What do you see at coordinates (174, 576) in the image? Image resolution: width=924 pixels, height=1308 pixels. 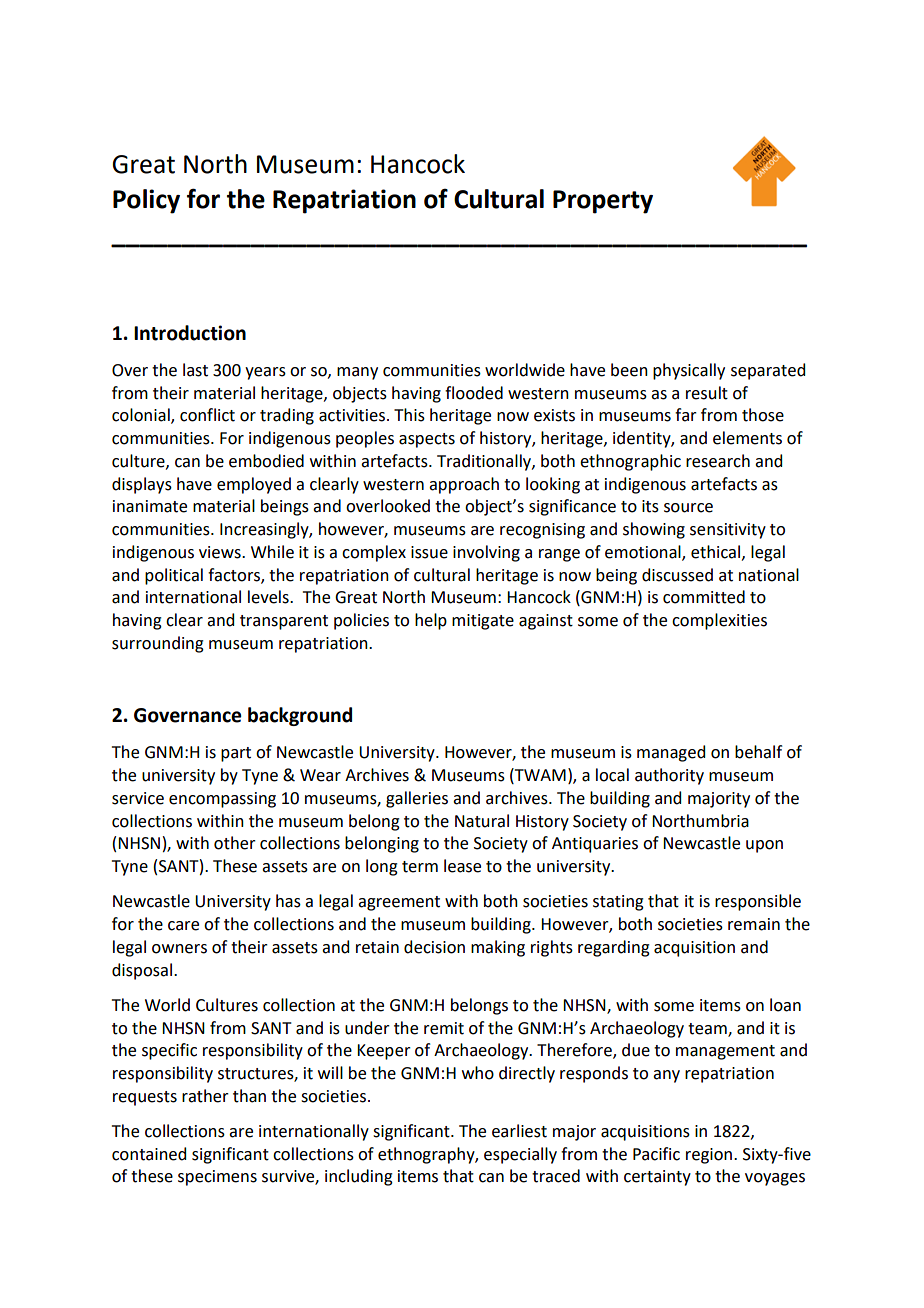 I see `political` at bounding box center [174, 576].
